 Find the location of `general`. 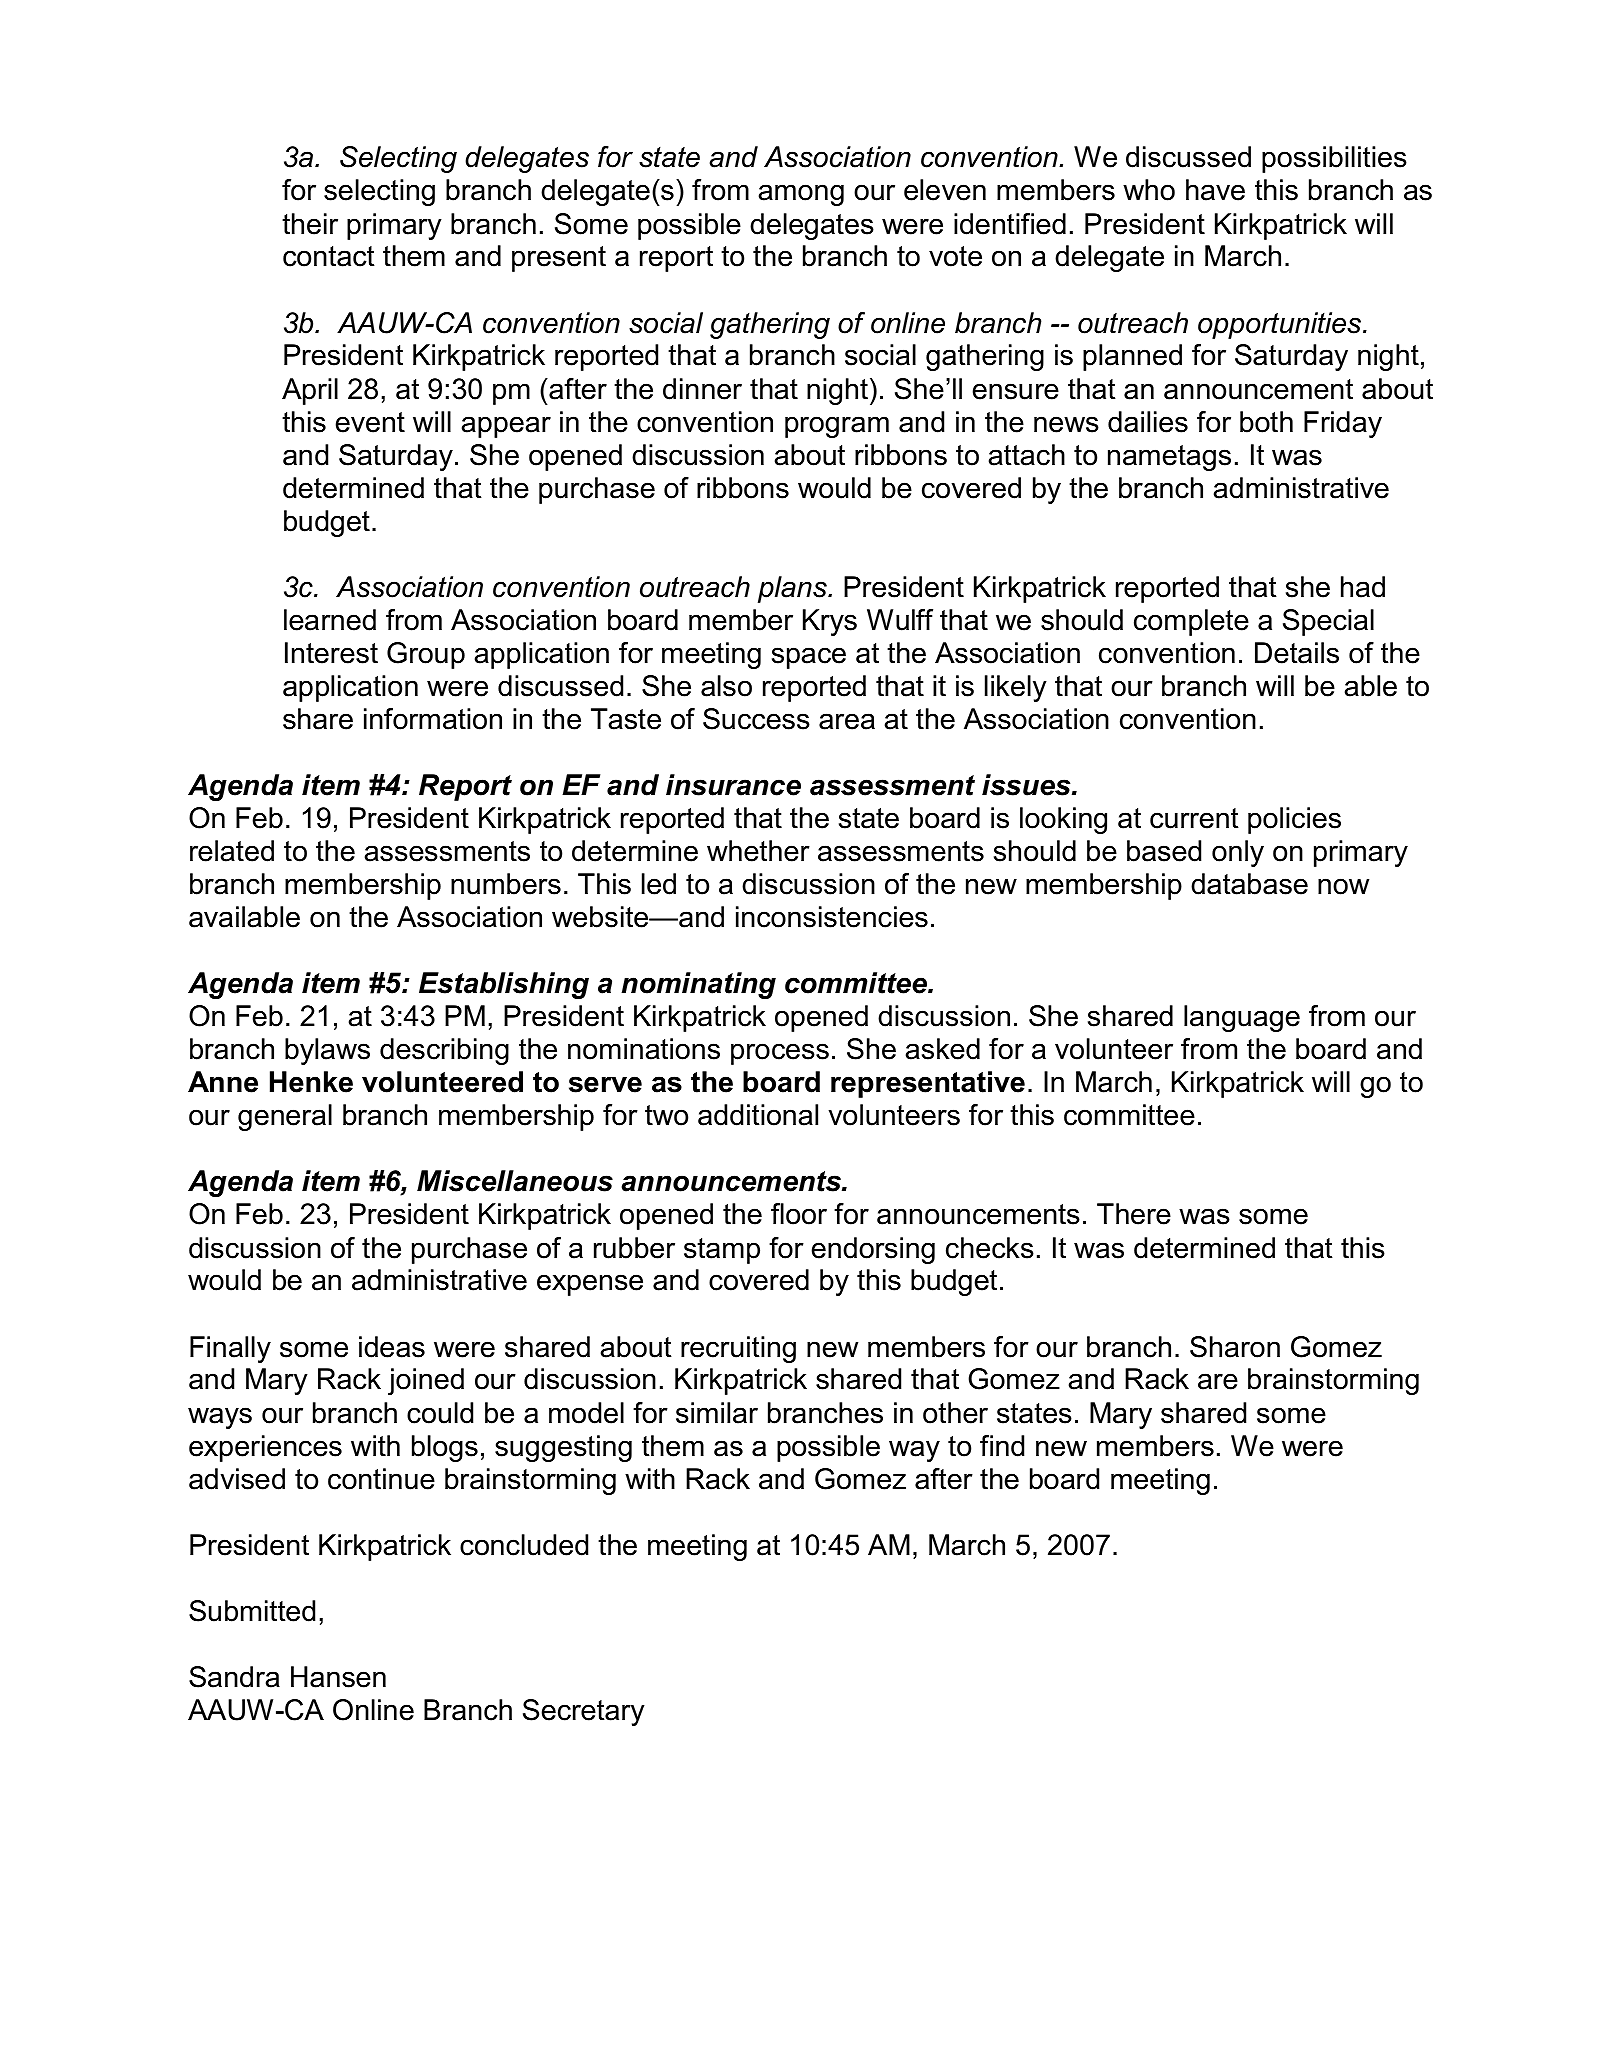

general is located at coordinates (285, 1117).
